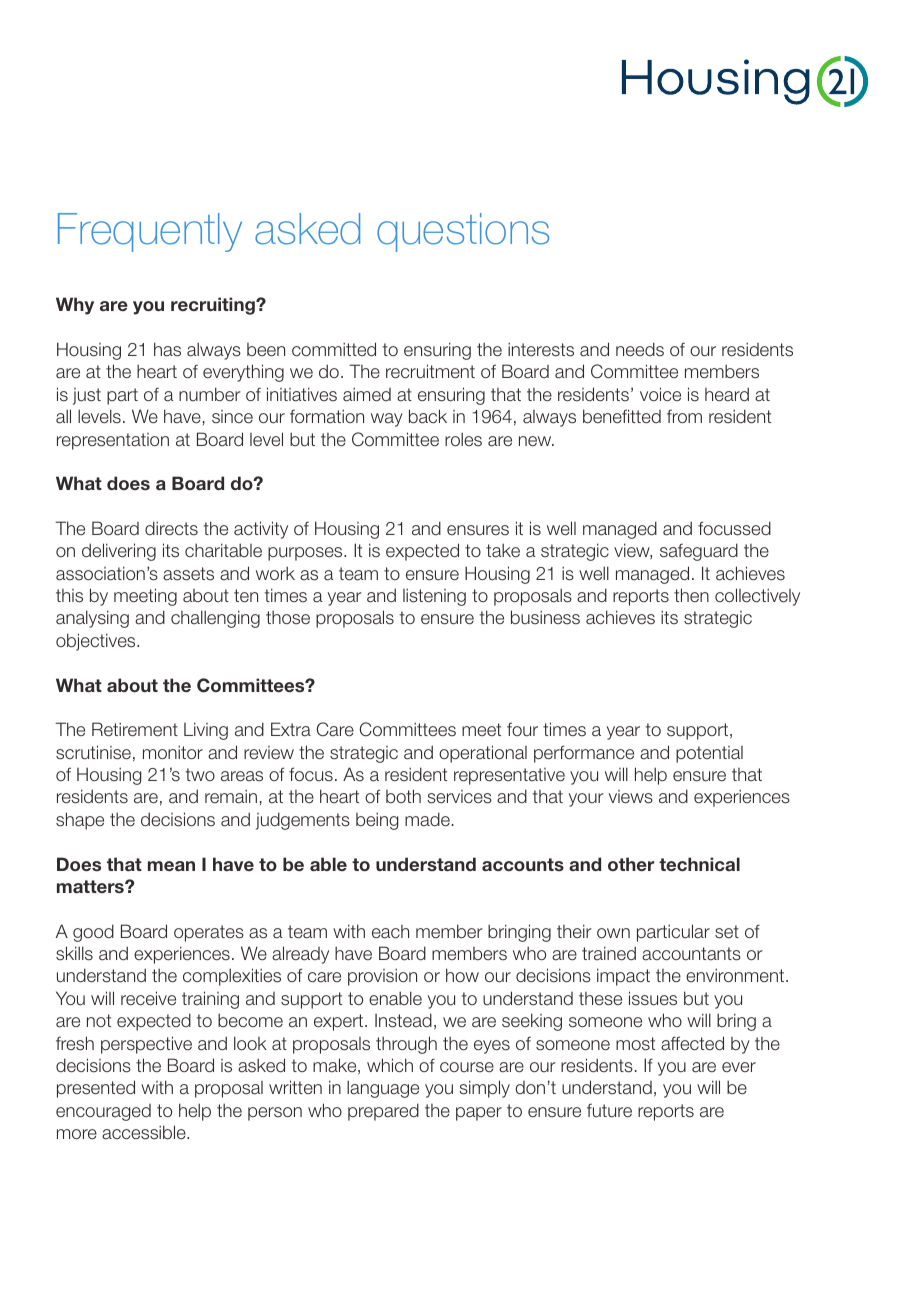 Image resolution: width=924 pixels, height=1308 pixels. I want to click on listening, so click(434, 597).
